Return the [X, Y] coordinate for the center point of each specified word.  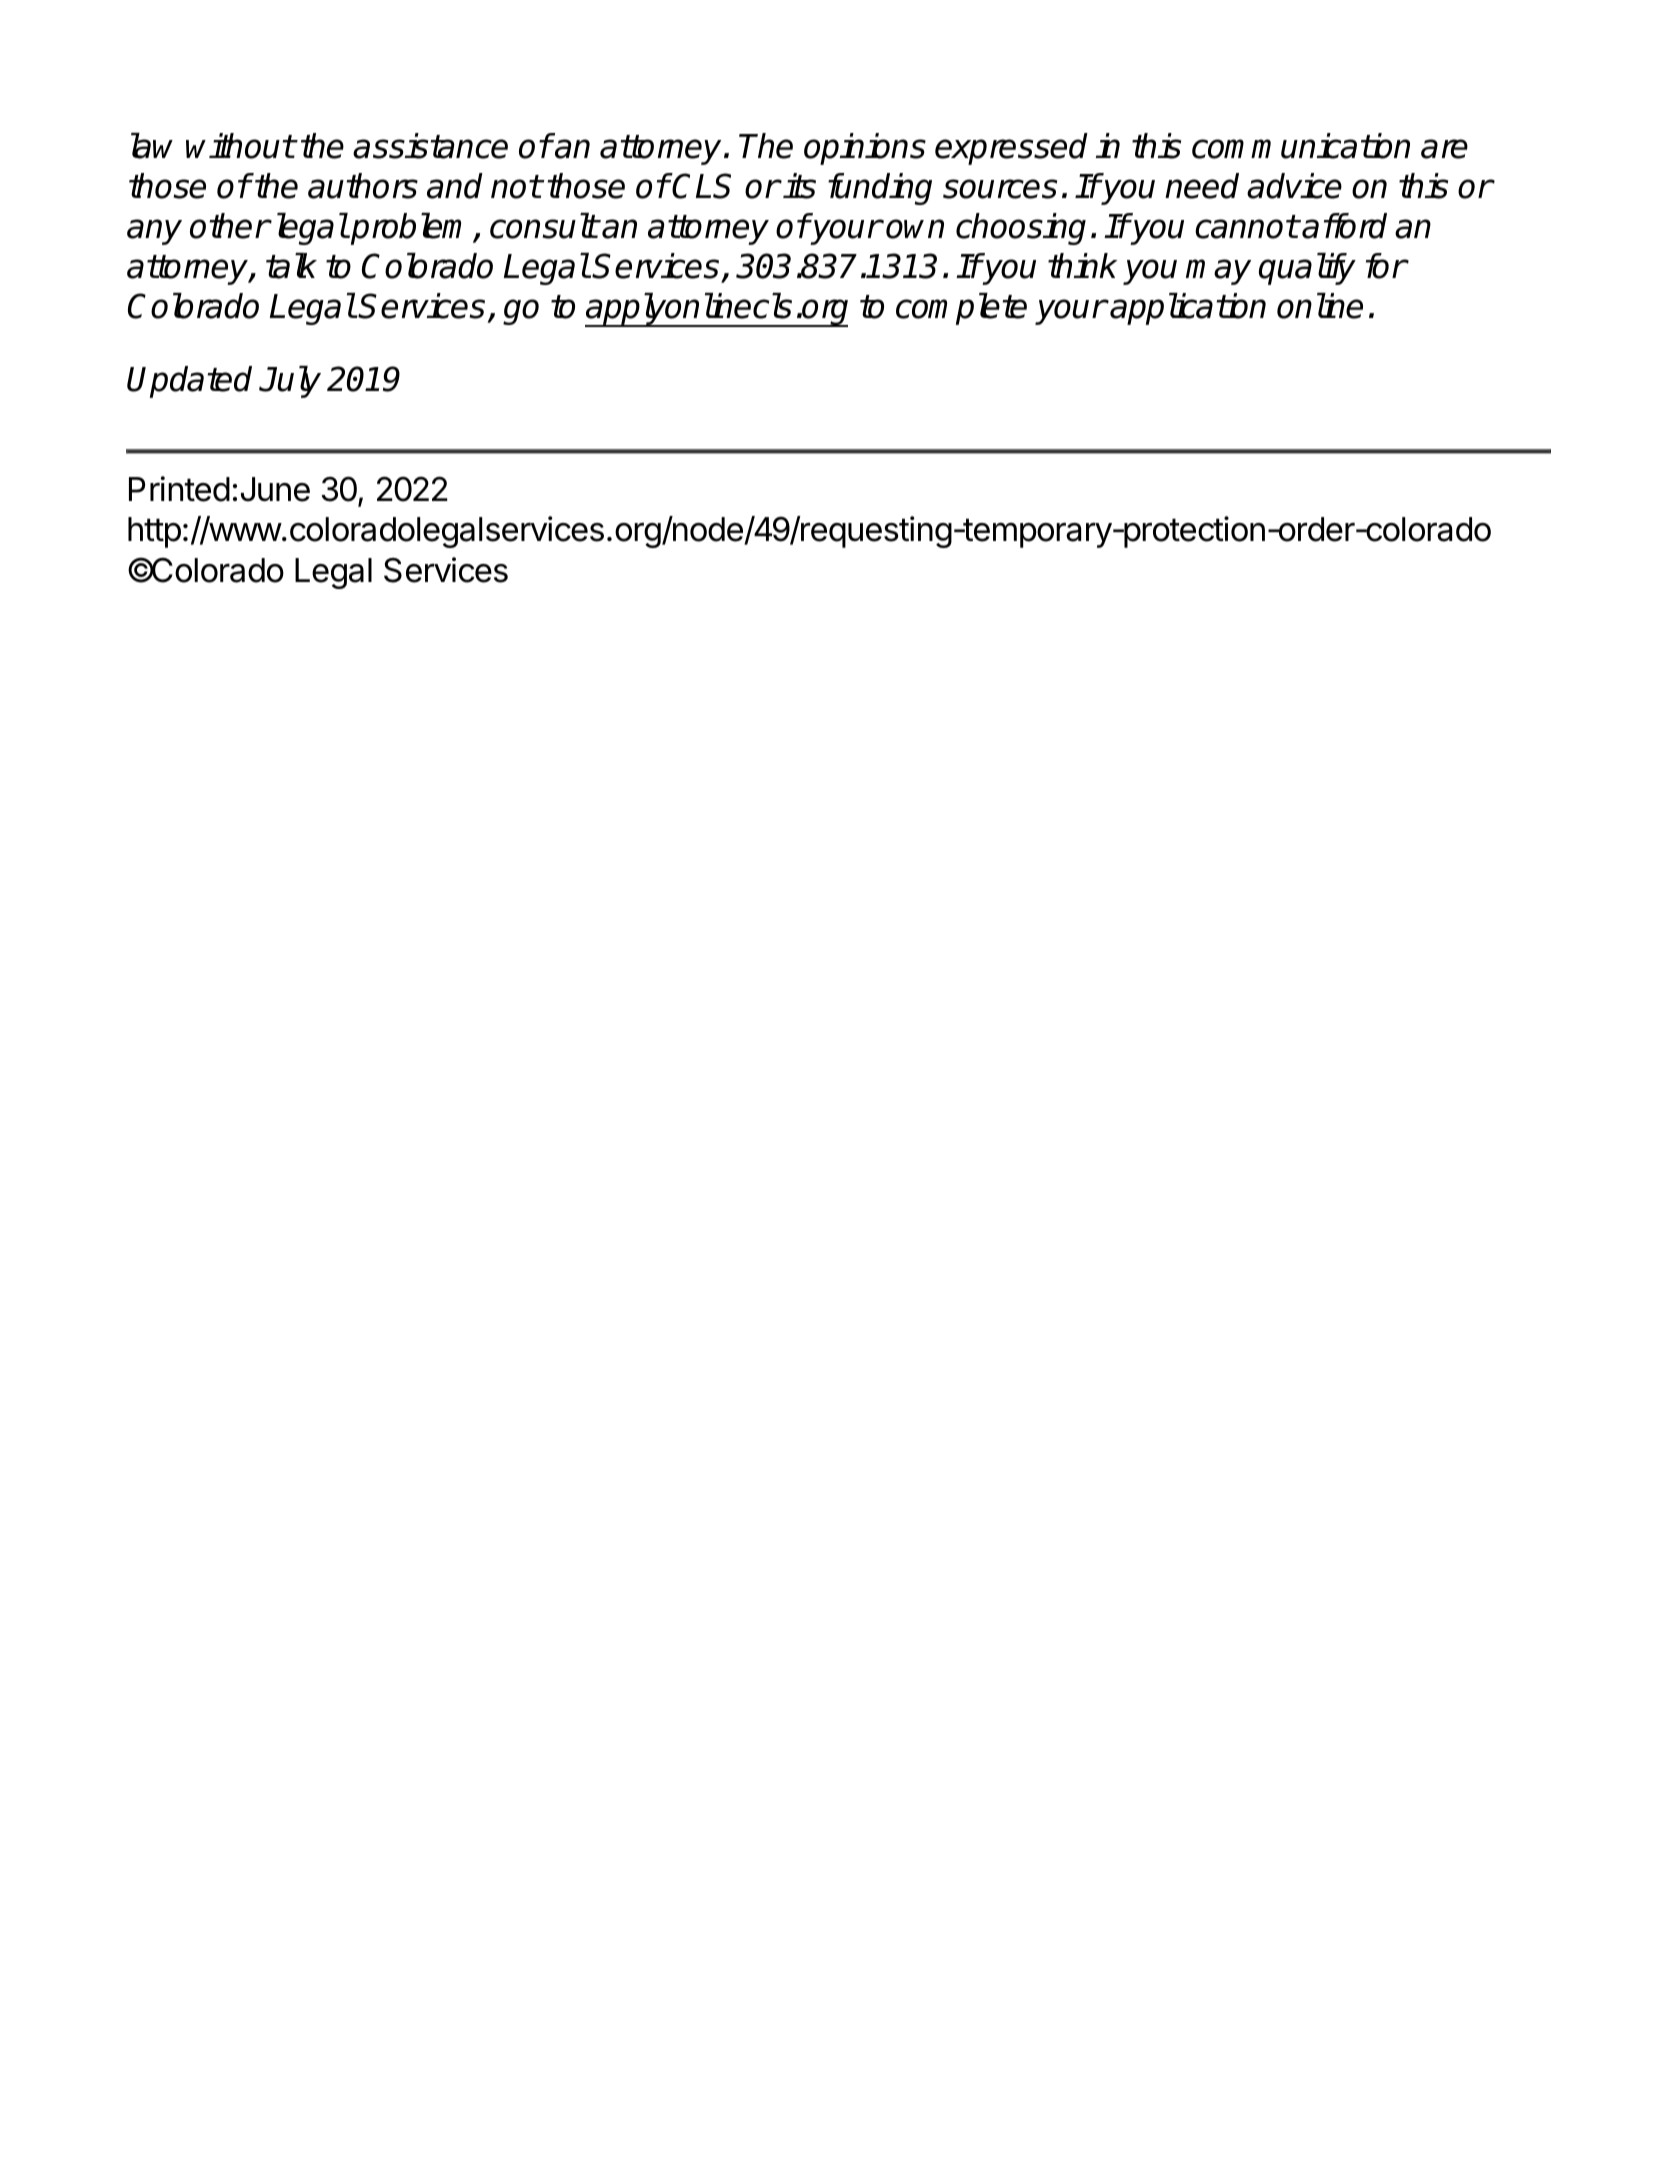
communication [1301, 146]
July [290, 382]
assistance [430, 146]
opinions [865, 149]
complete [961, 309]
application [1188, 309]
